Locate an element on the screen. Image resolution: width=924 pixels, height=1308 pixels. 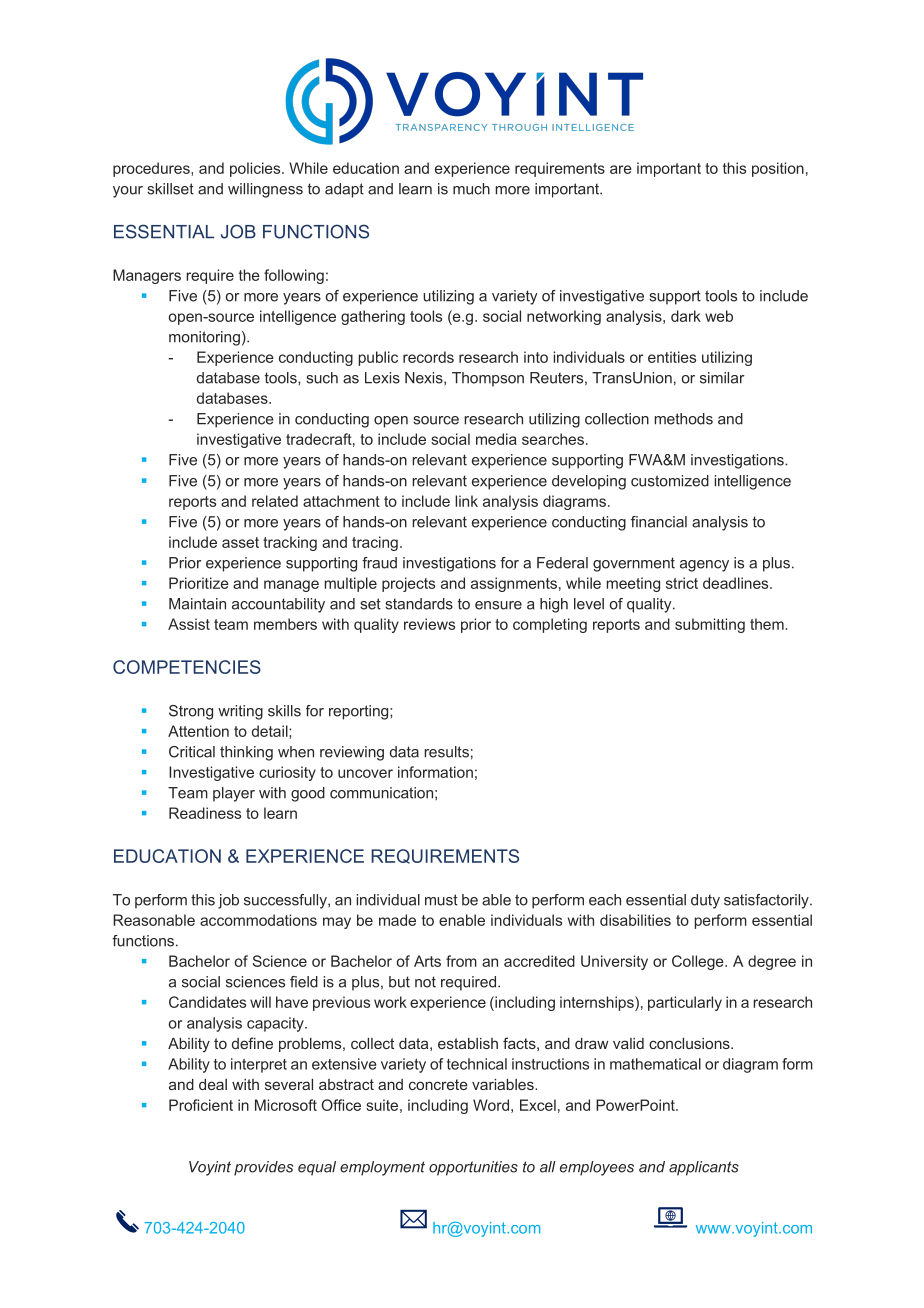
from is located at coordinates (461, 961).
